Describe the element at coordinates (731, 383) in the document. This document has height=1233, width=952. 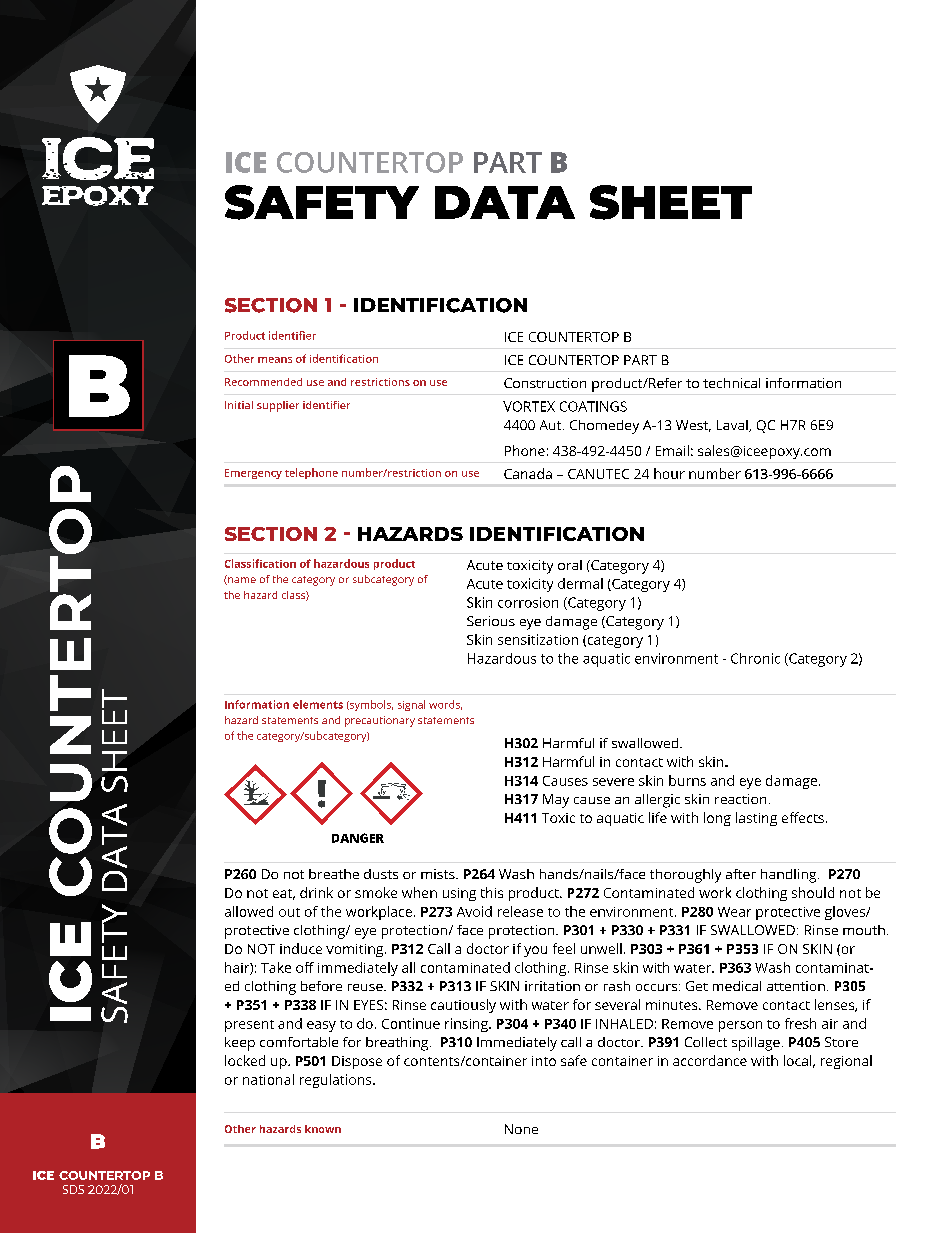
I see `technical` at that location.
